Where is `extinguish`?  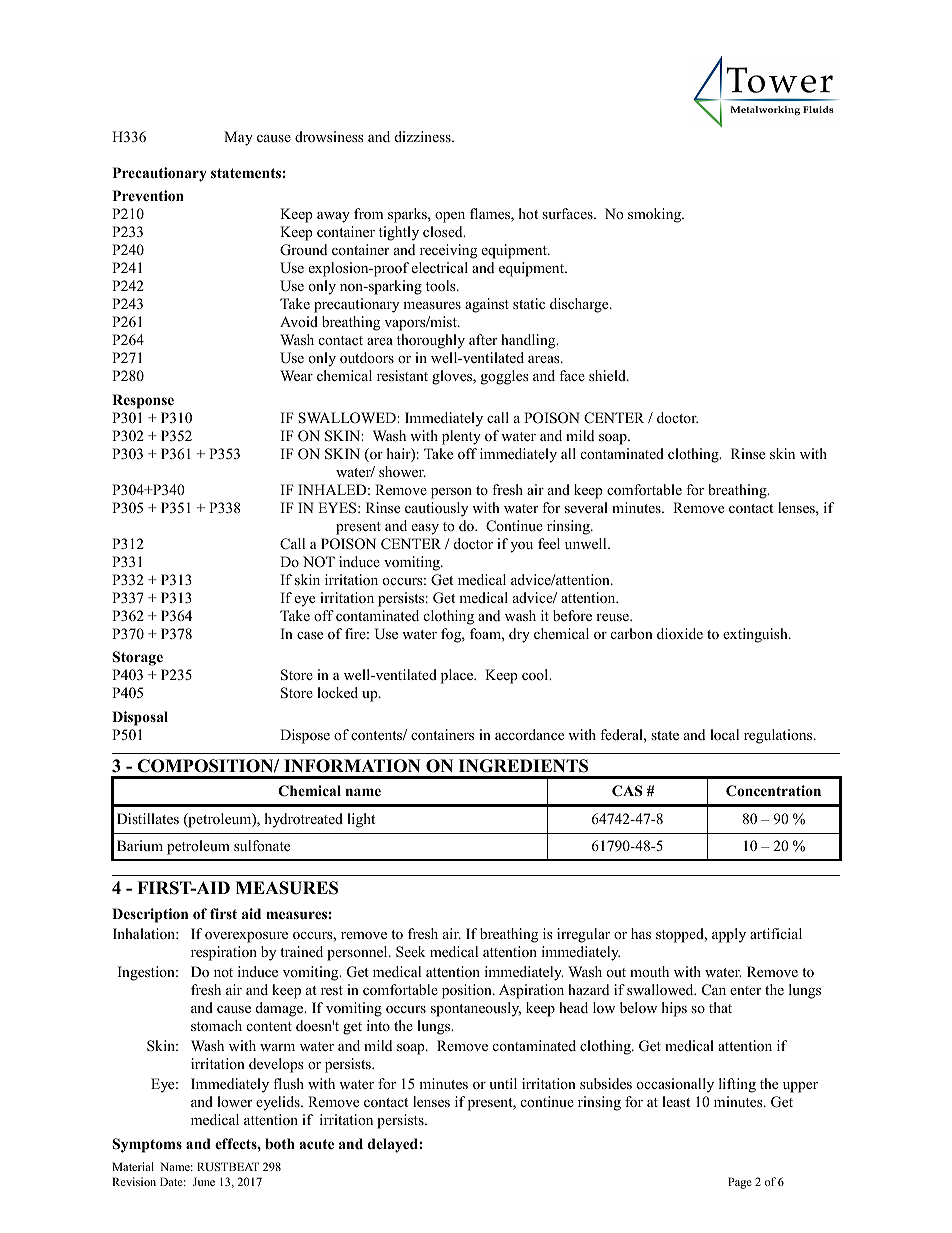
extinguish is located at coordinates (756, 635).
